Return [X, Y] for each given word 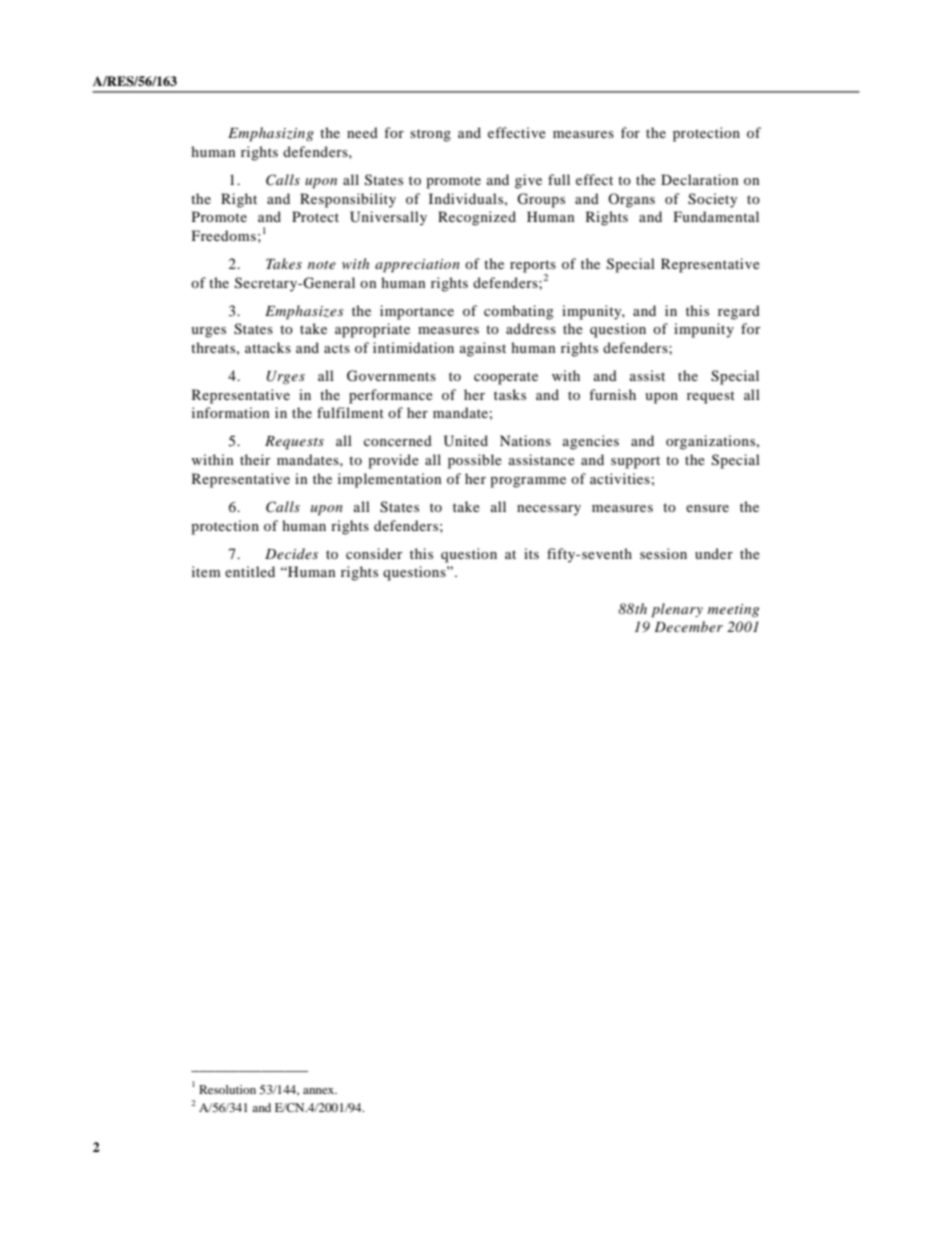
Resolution [227, 1089]
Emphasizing [271, 134]
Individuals [467, 198]
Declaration [699, 179]
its [531, 553]
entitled [250, 571]
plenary [677, 610]
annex [320, 1091]
